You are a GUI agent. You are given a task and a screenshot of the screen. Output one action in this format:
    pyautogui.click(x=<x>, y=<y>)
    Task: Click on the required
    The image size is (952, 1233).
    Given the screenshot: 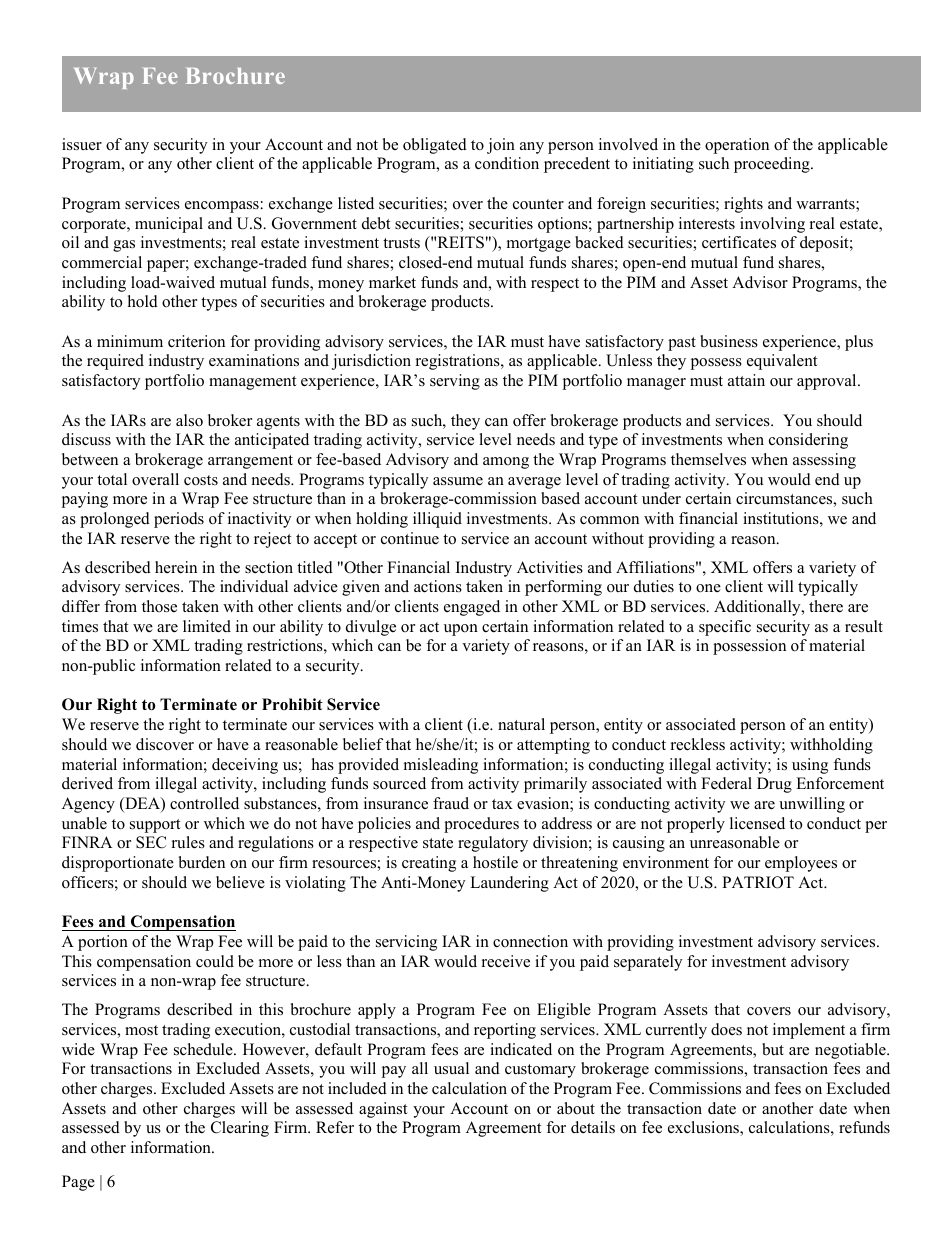 What is the action you would take?
    pyautogui.click(x=115, y=362)
